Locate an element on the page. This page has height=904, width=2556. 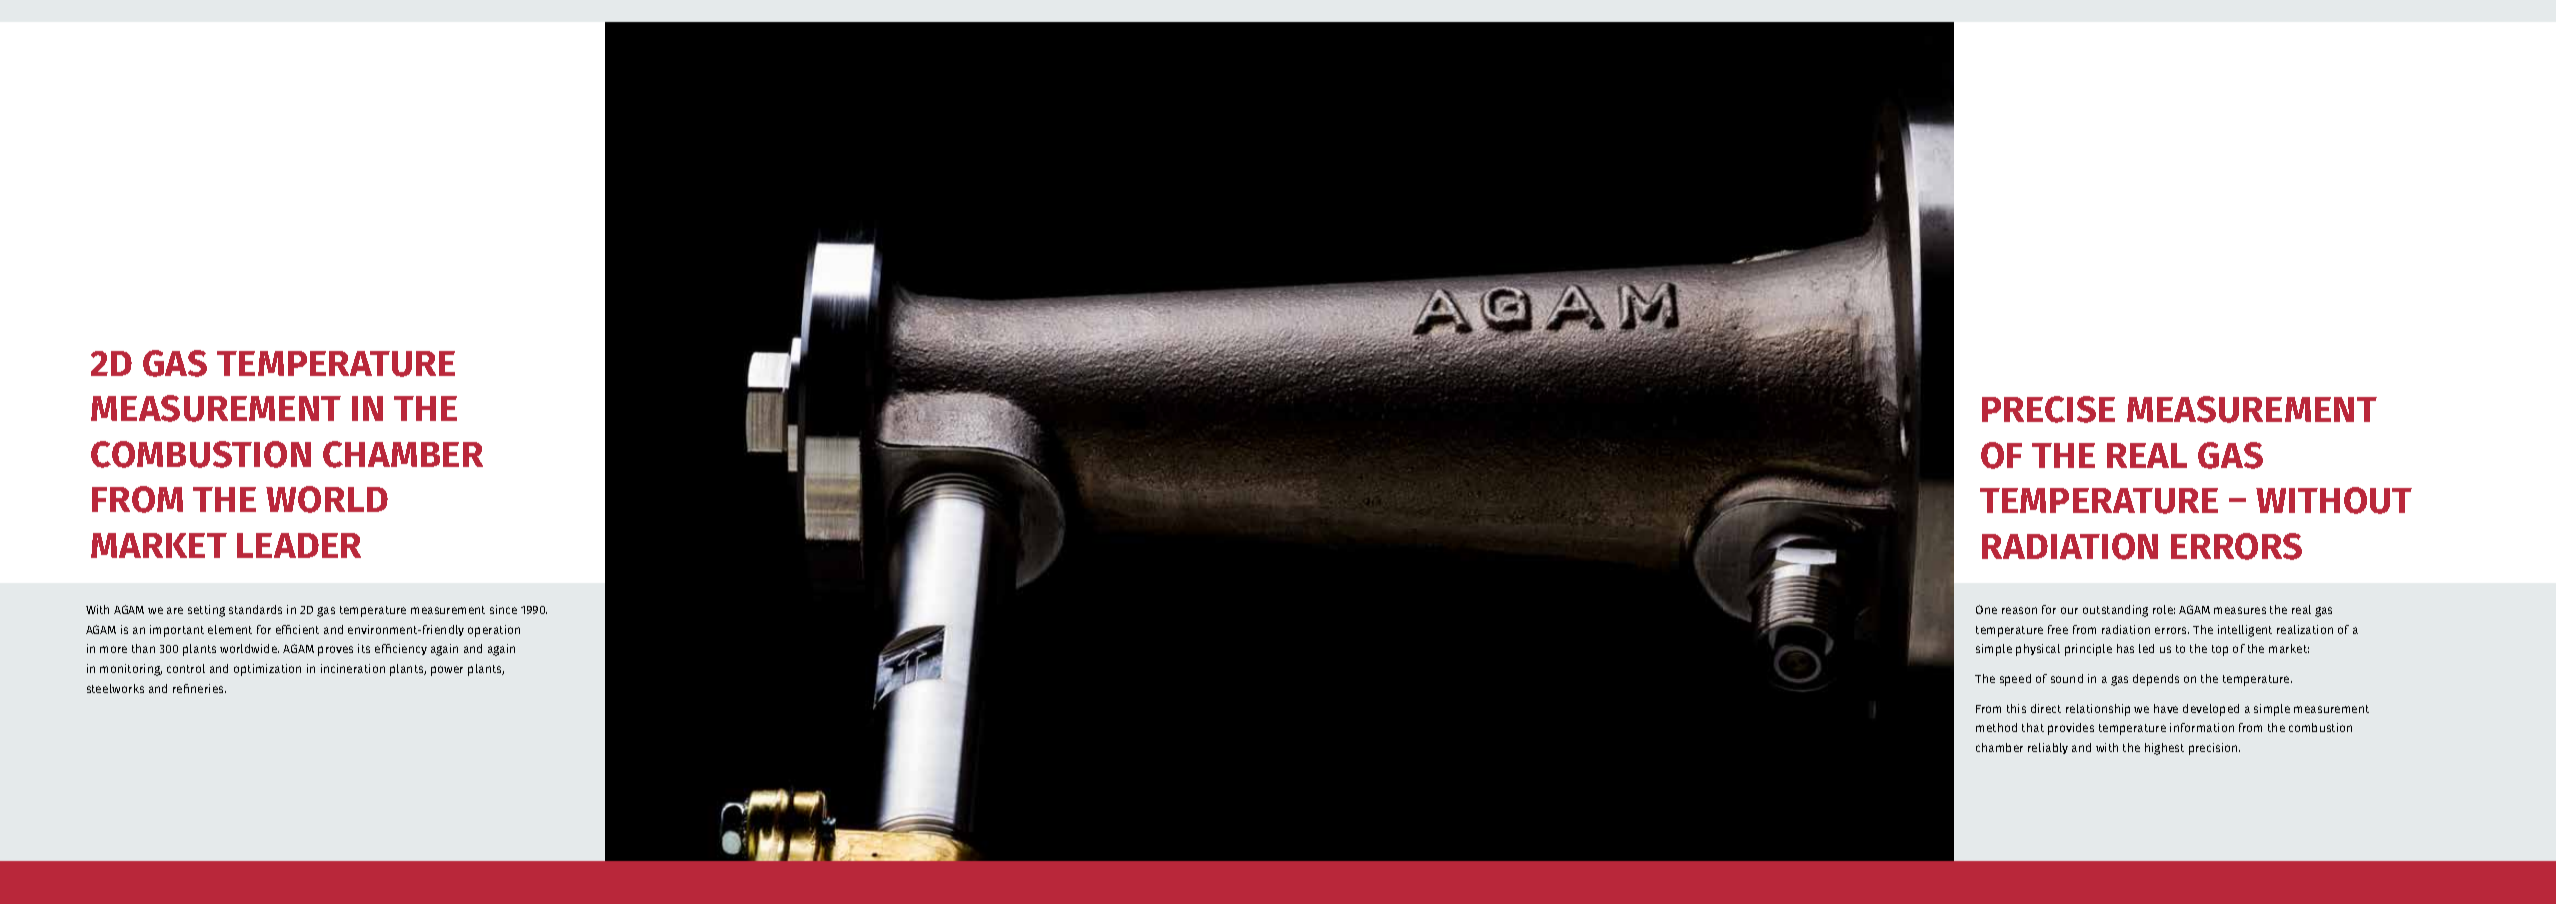
One is located at coordinates (1986, 609).
